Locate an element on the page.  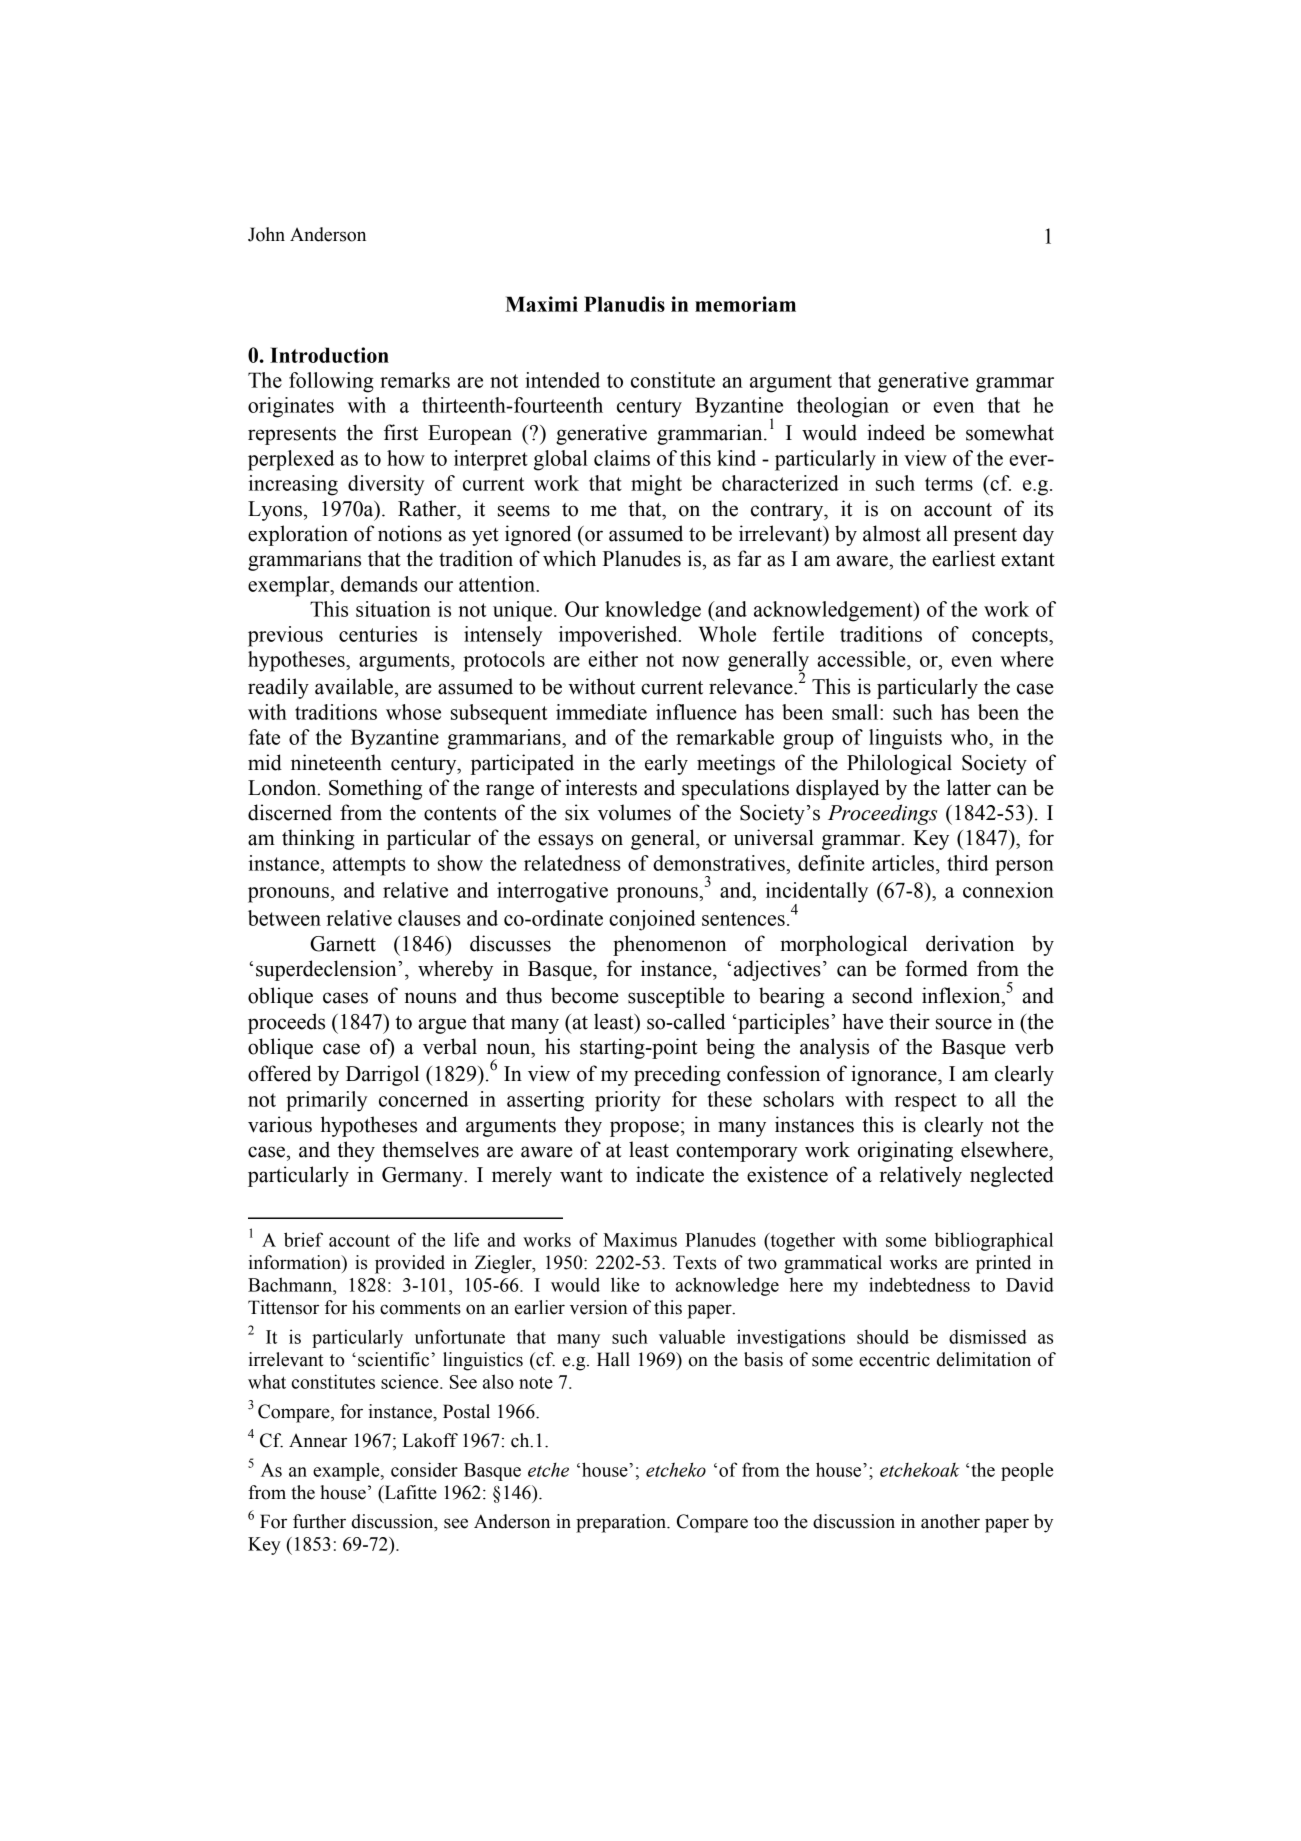
memoriam is located at coordinates (745, 304).
